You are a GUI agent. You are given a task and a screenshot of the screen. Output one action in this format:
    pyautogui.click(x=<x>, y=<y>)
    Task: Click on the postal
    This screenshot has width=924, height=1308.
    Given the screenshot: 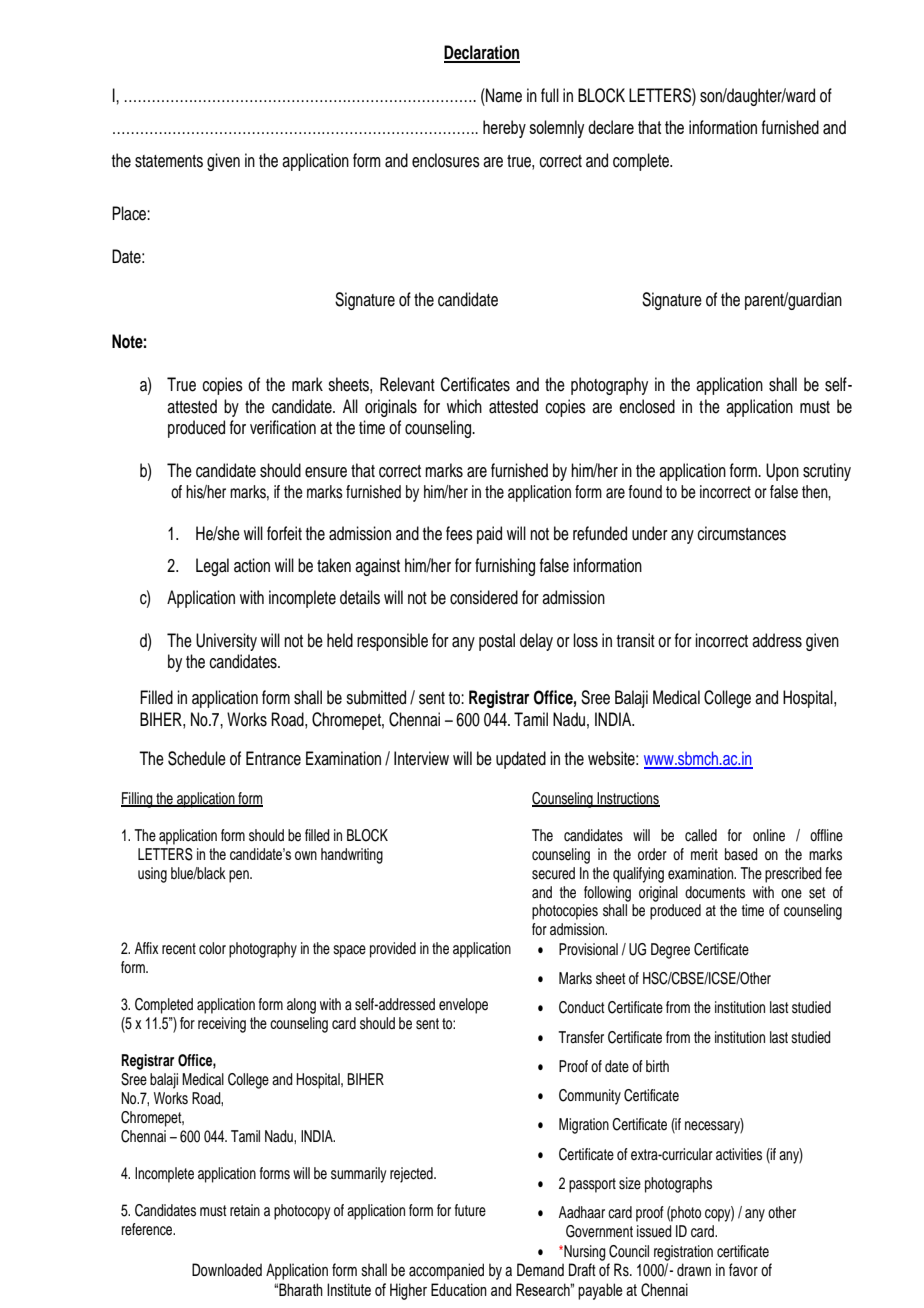 What is the action you would take?
    pyautogui.click(x=497, y=642)
